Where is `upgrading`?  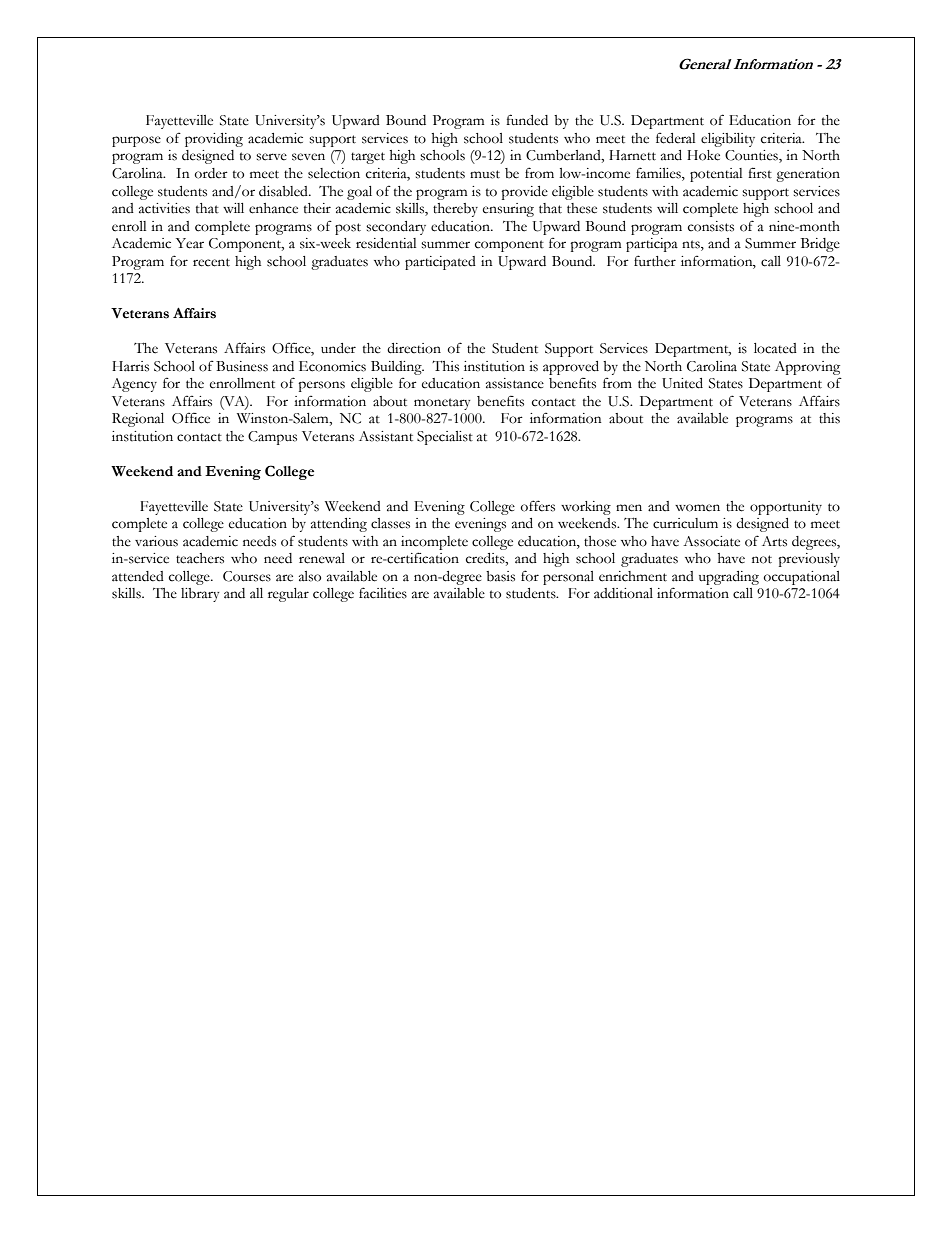 upgrading is located at coordinates (729, 578).
